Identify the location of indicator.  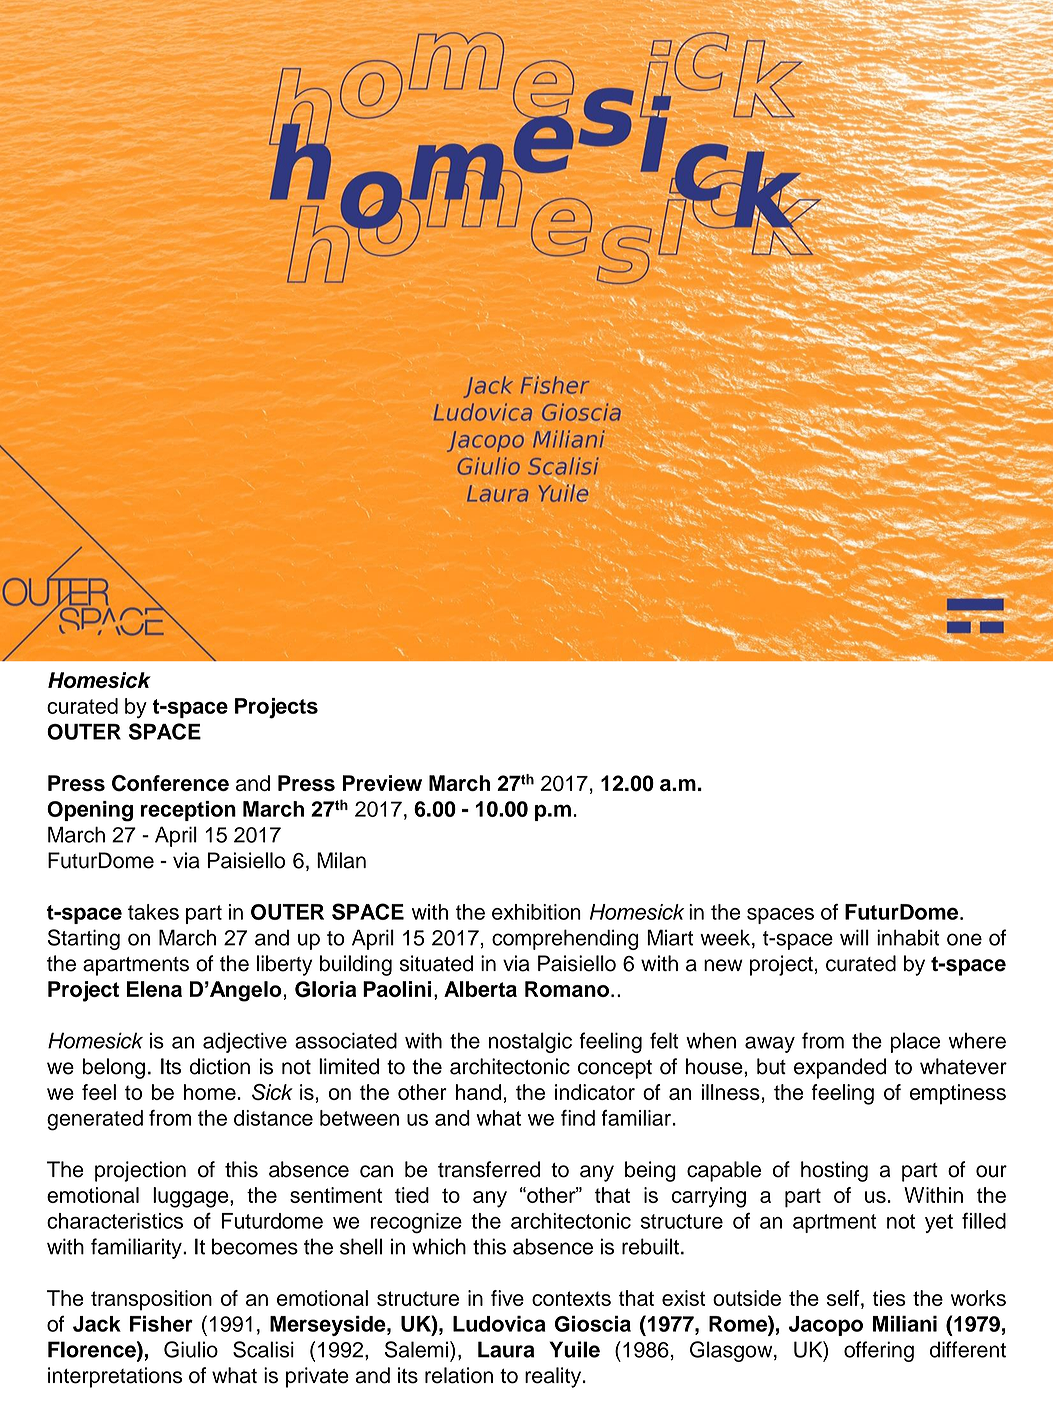
(595, 1092).
